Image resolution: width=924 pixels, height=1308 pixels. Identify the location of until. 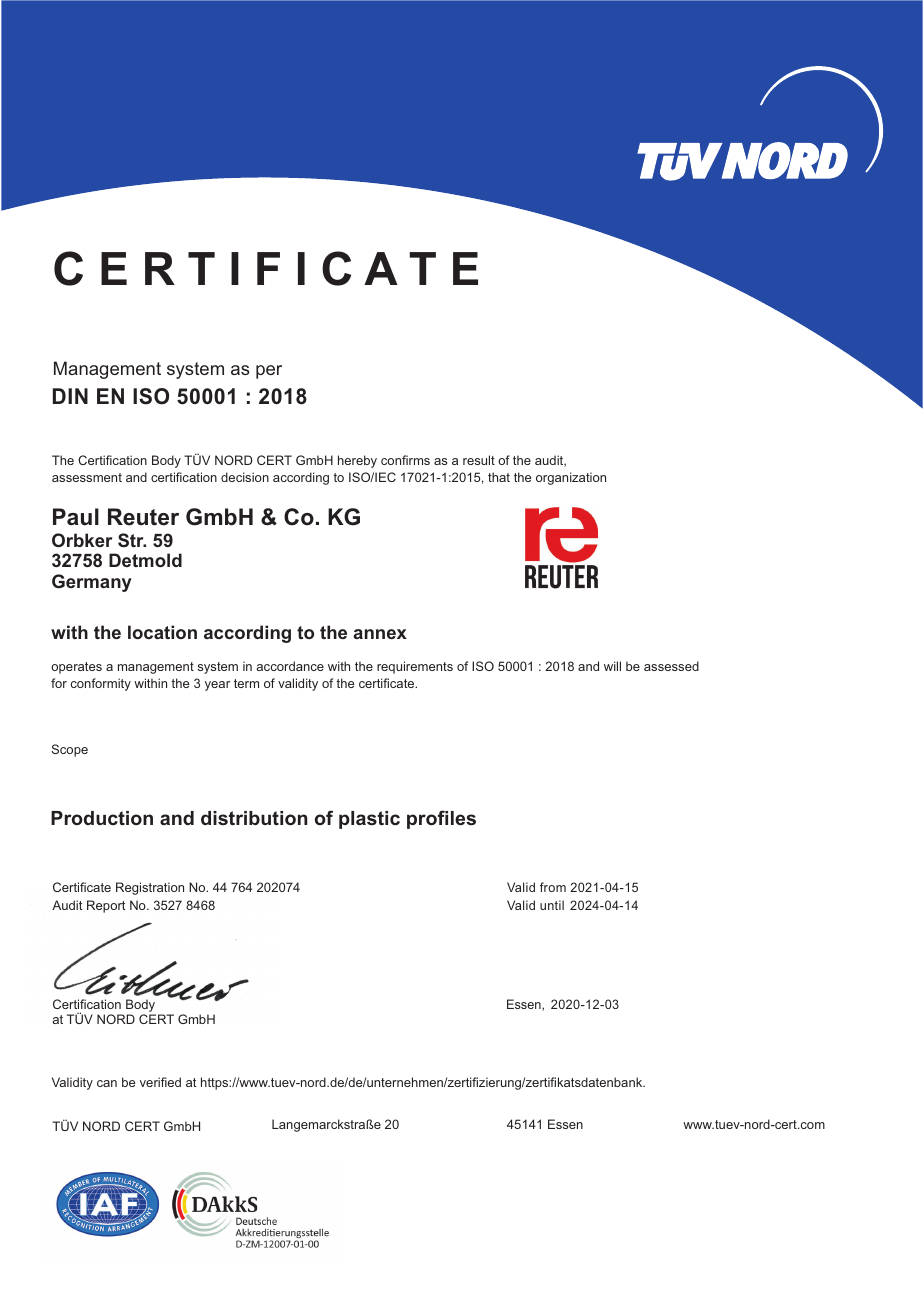
(552, 905).
